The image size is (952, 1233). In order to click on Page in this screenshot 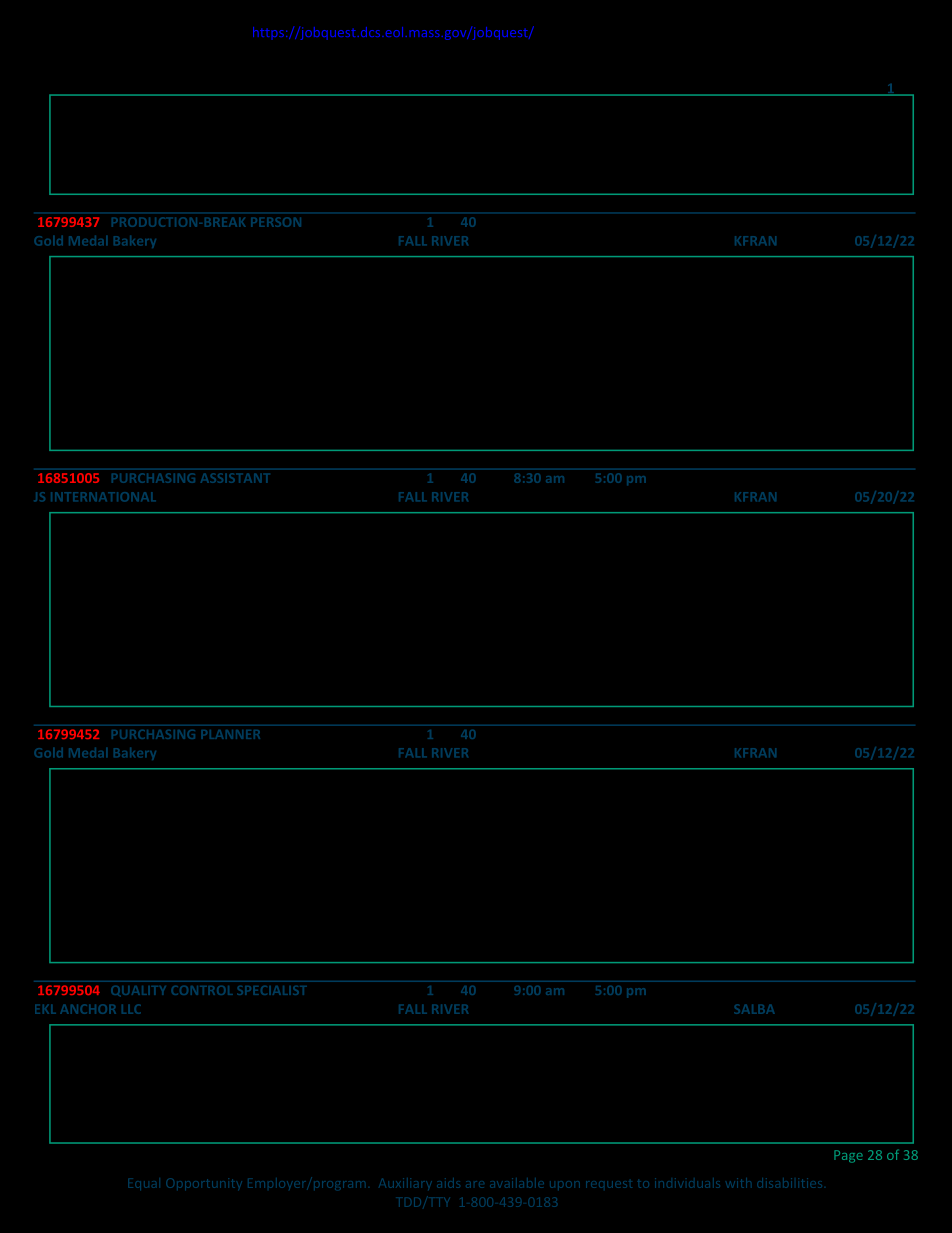, I will do `click(848, 1156)`.
